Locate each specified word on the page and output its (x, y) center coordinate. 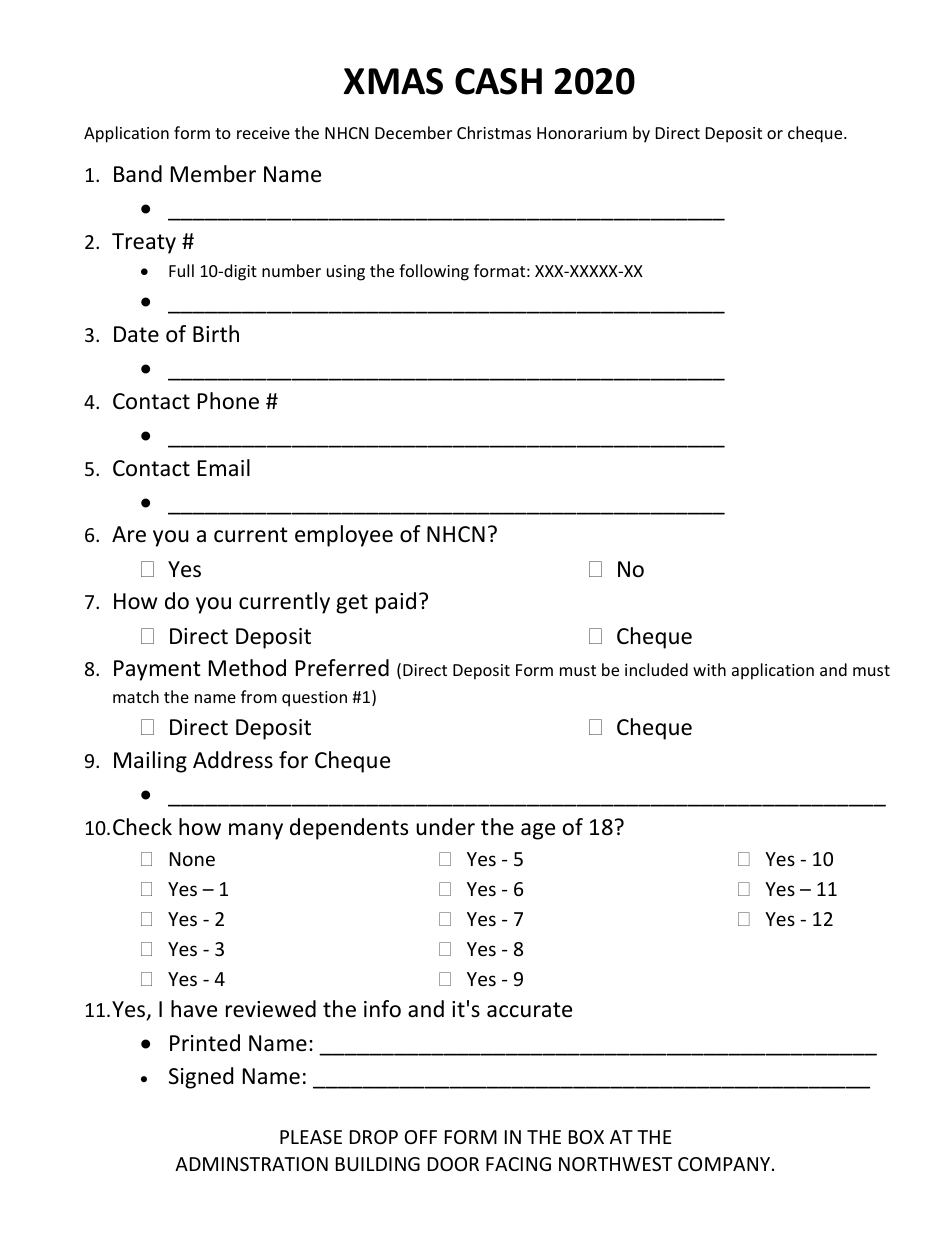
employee (344, 536)
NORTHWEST (615, 1164)
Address (233, 760)
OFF (421, 1137)
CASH (498, 81)
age (538, 831)
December (413, 132)
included (656, 669)
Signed (201, 1078)
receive (263, 133)
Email (224, 468)
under (445, 827)
